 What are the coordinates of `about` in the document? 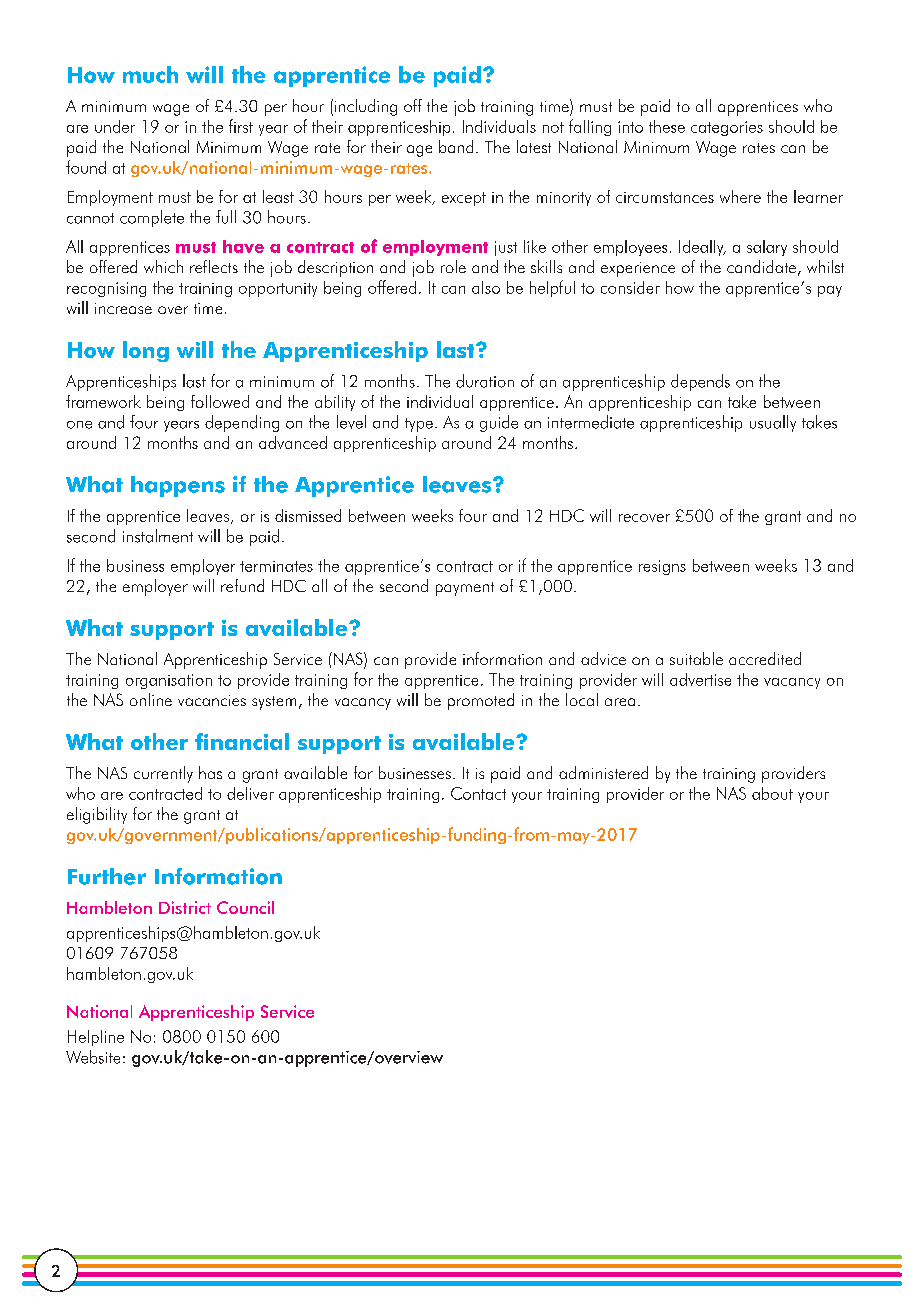 It's located at (772, 793).
